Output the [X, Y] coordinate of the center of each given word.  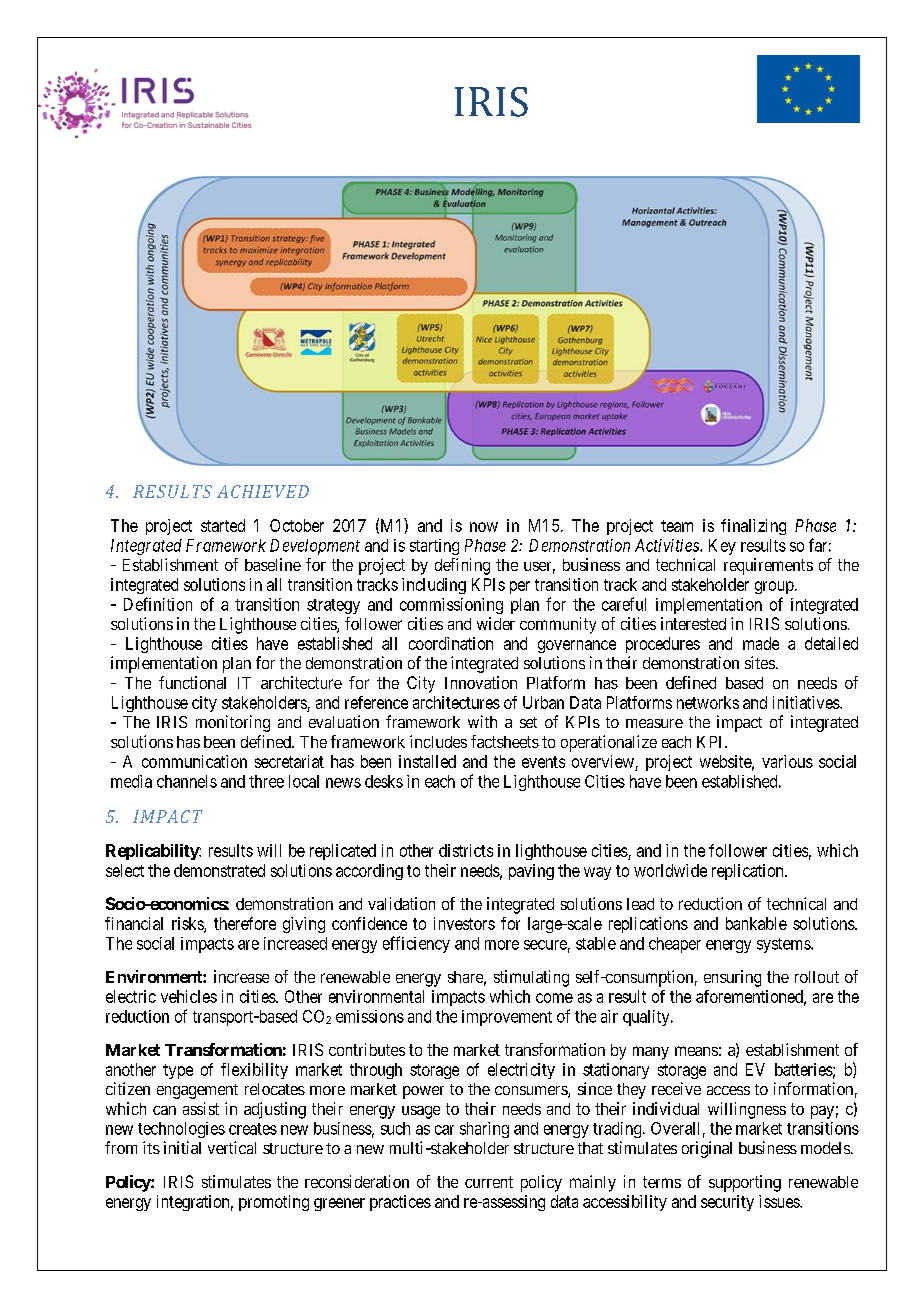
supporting [745, 1183]
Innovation [481, 682]
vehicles [189, 996]
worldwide [670, 870]
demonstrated [219, 870]
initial [182, 1147]
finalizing [753, 527]
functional [192, 682]
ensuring [732, 978]
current [489, 1182]
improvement [507, 1018]
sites [760, 662]
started [223, 525]
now [484, 527]
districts [466, 850]
